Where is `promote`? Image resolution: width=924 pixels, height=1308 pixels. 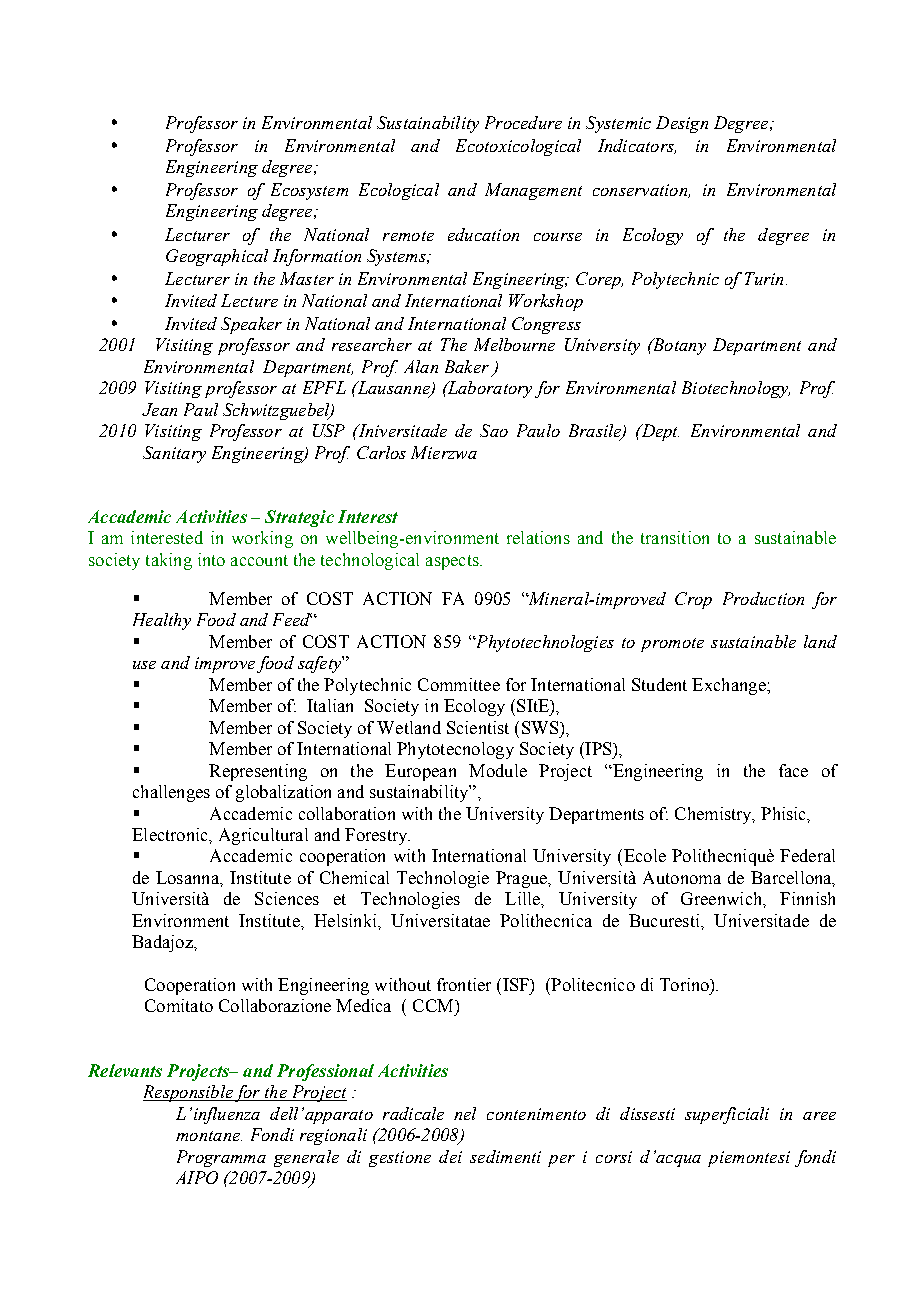 promote is located at coordinates (672, 645).
